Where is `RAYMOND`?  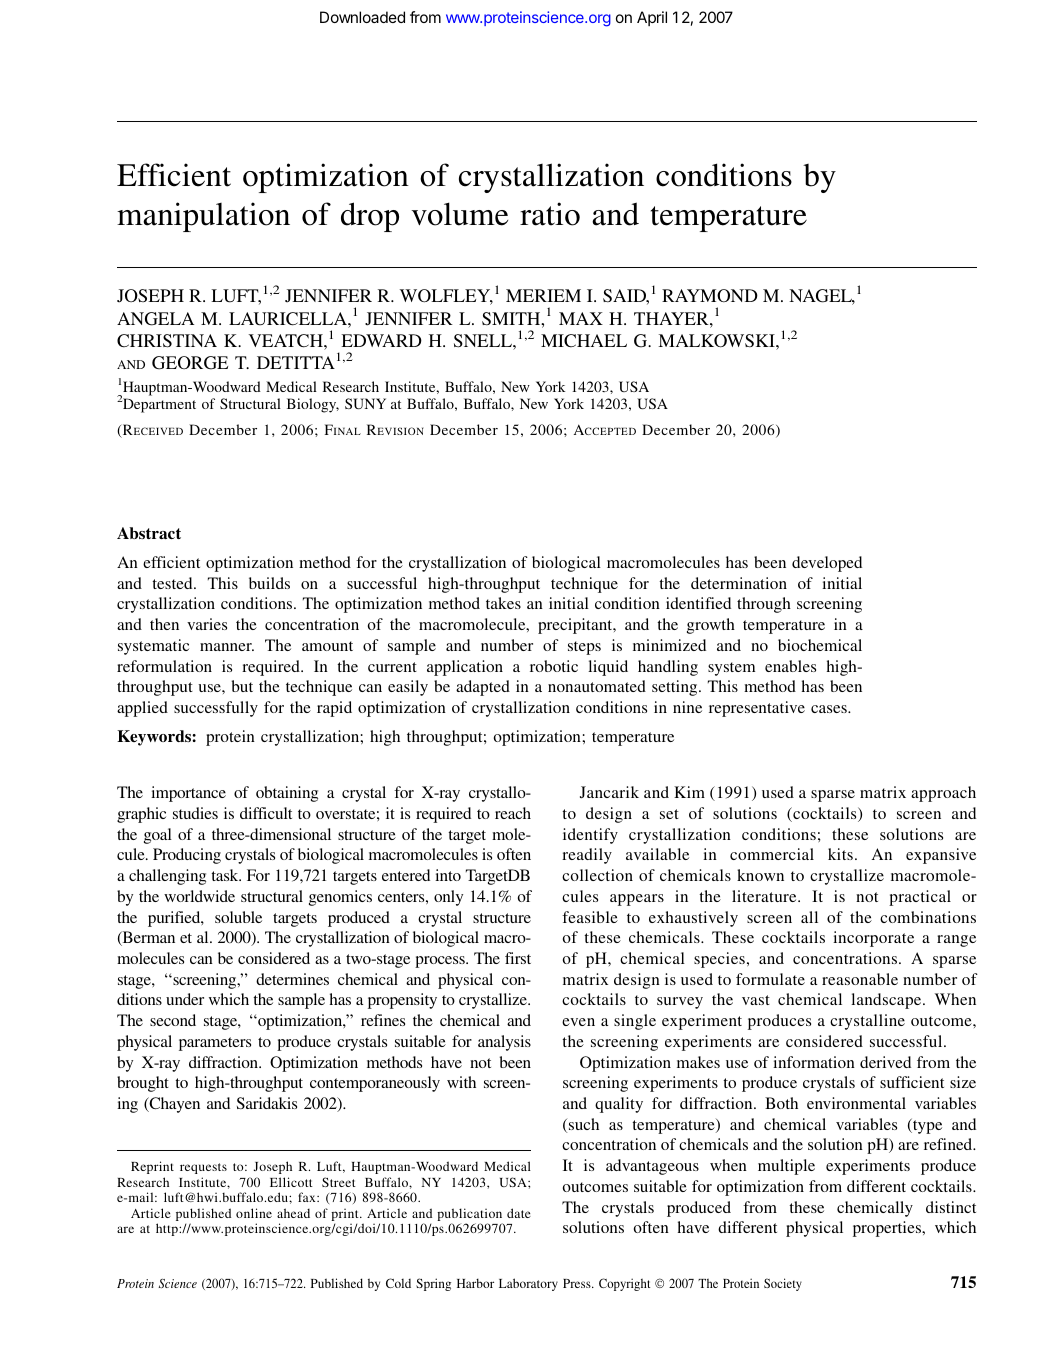
RAYMOND is located at coordinates (710, 295).
